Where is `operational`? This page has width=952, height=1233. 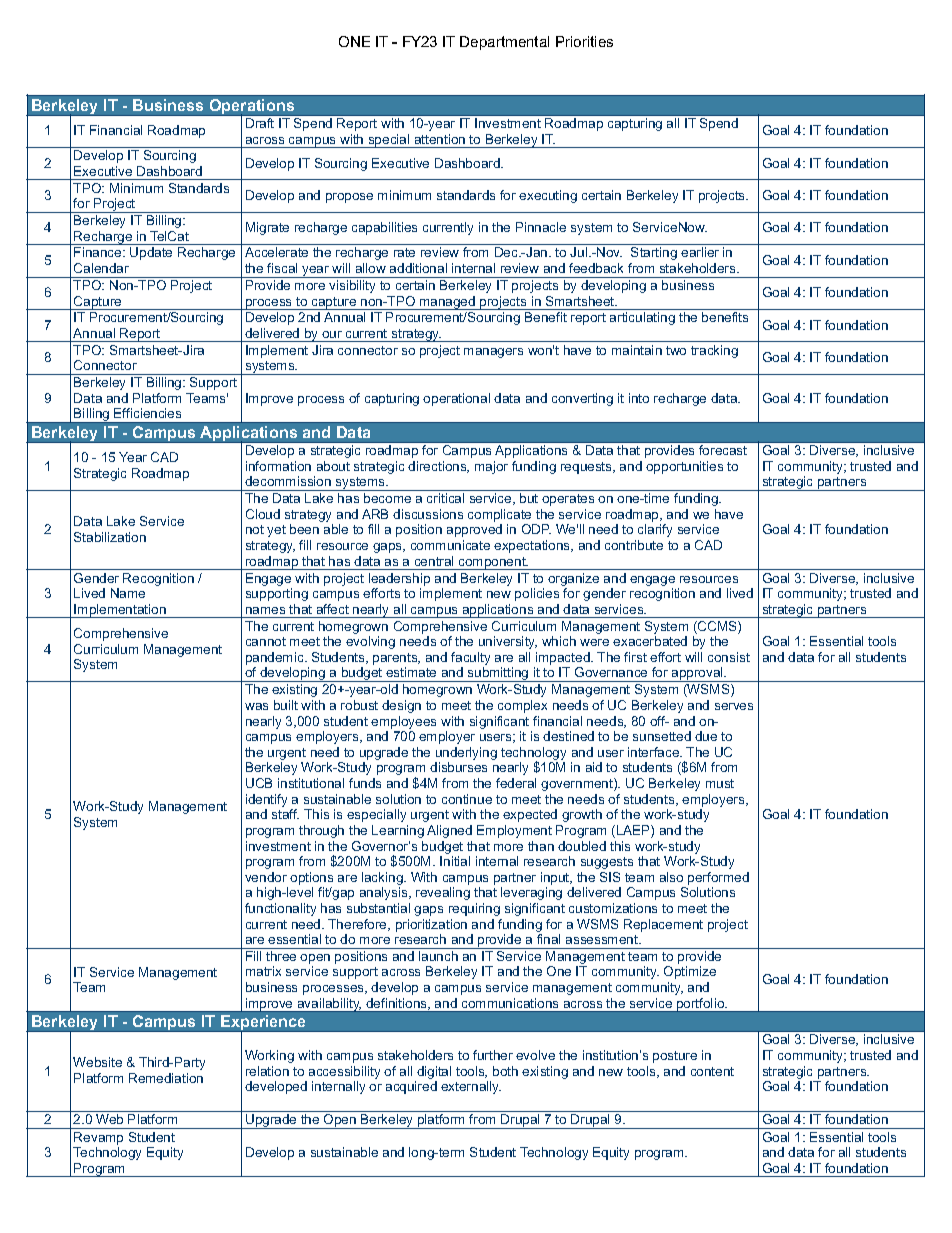
operational is located at coordinates (456, 399).
